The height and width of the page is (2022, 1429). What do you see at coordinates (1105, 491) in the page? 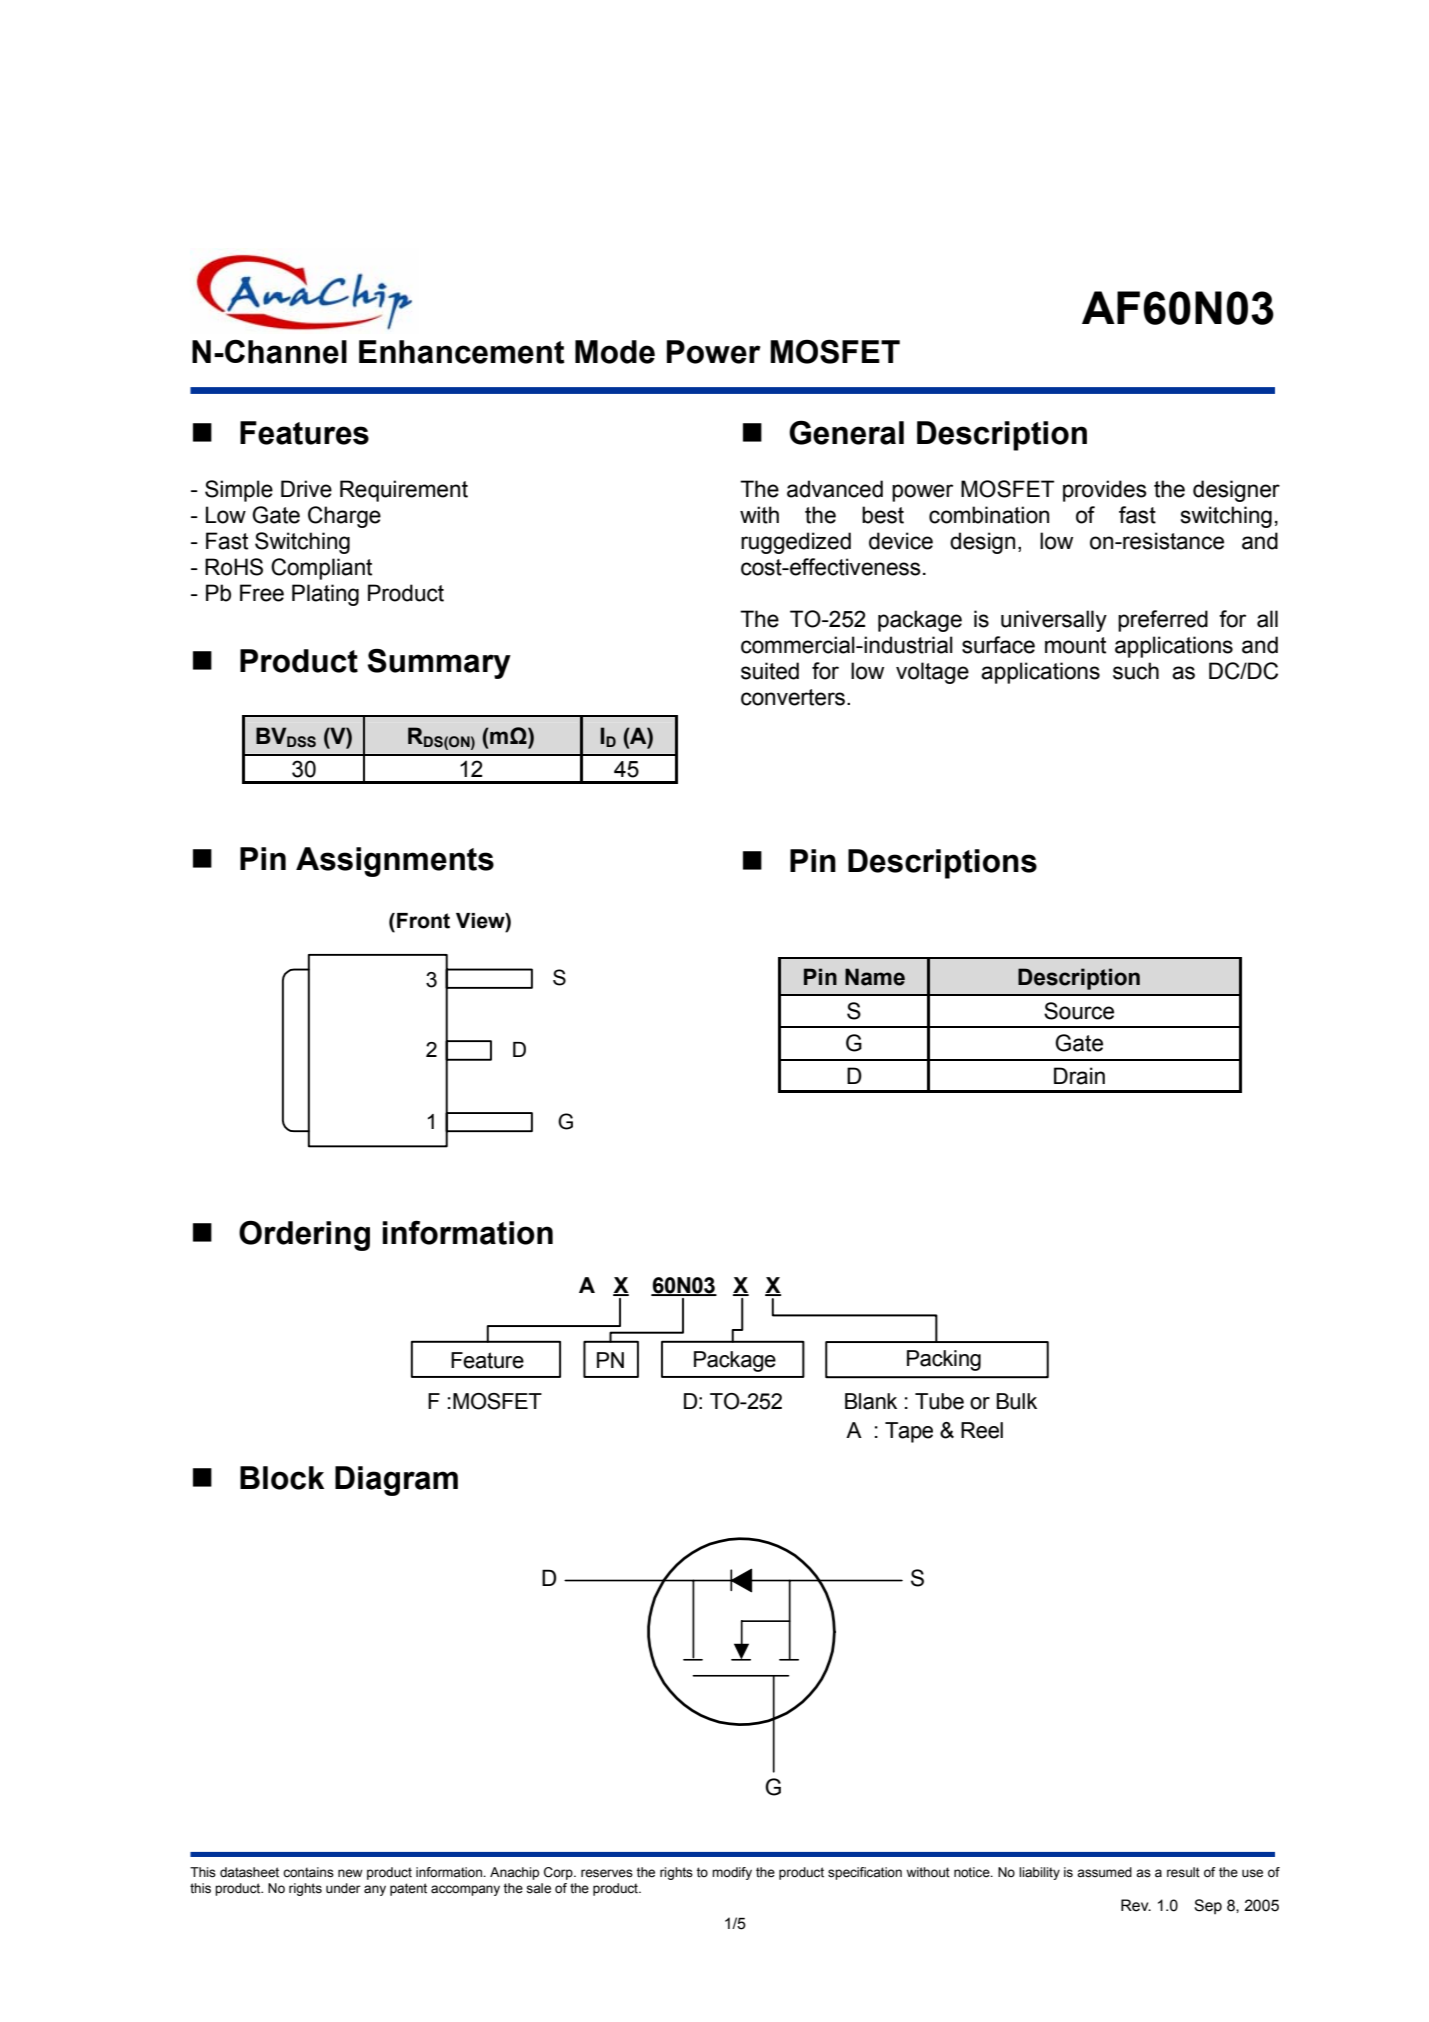
I see `provides` at bounding box center [1105, 491].
